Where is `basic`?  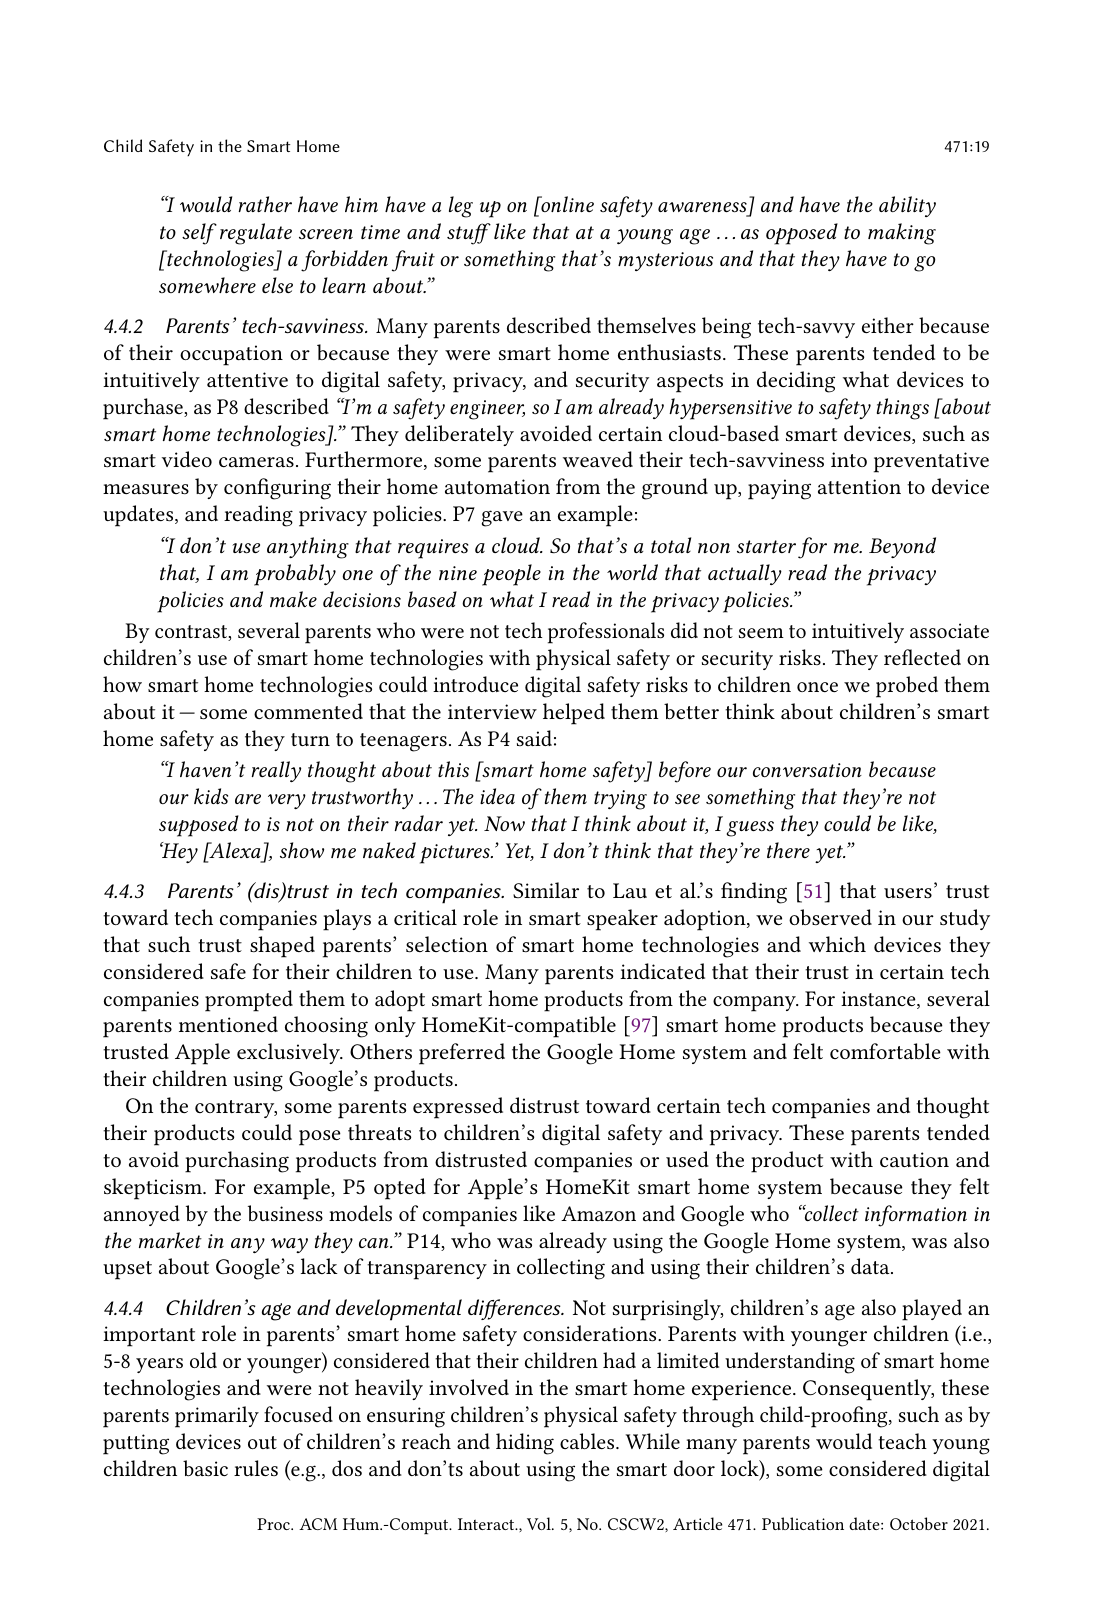 basic is located at coordinates (205, 1468).
